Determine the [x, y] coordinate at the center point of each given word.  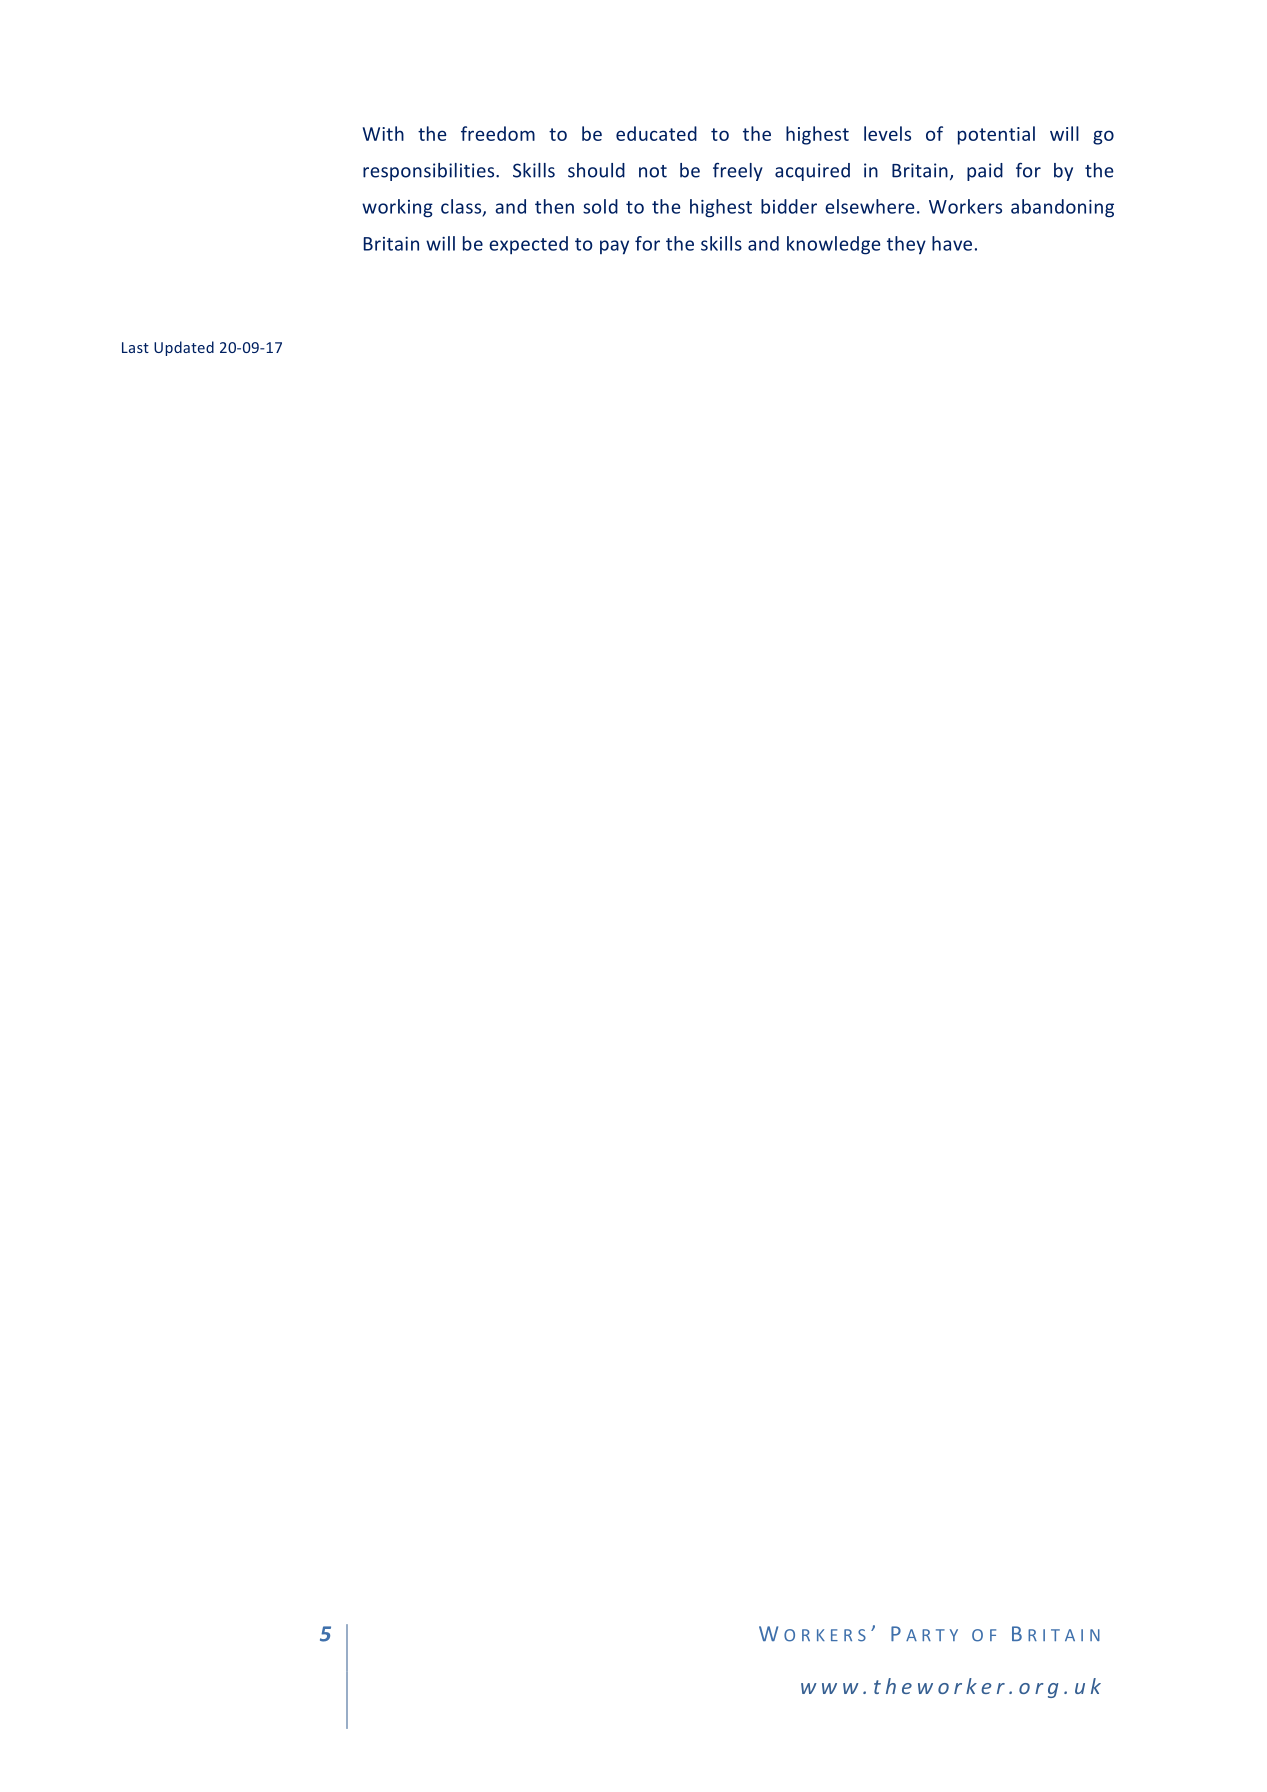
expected [528, 245]
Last [135, 347]
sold [600, 206]
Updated [184, 348]
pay [614, 247]
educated [656, 133]
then [554, 206]
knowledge [834, 245]
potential [996, 135]
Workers [965, 206]
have [952, 243]
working [397, 208]
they [906, 245]
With [383, 133]
